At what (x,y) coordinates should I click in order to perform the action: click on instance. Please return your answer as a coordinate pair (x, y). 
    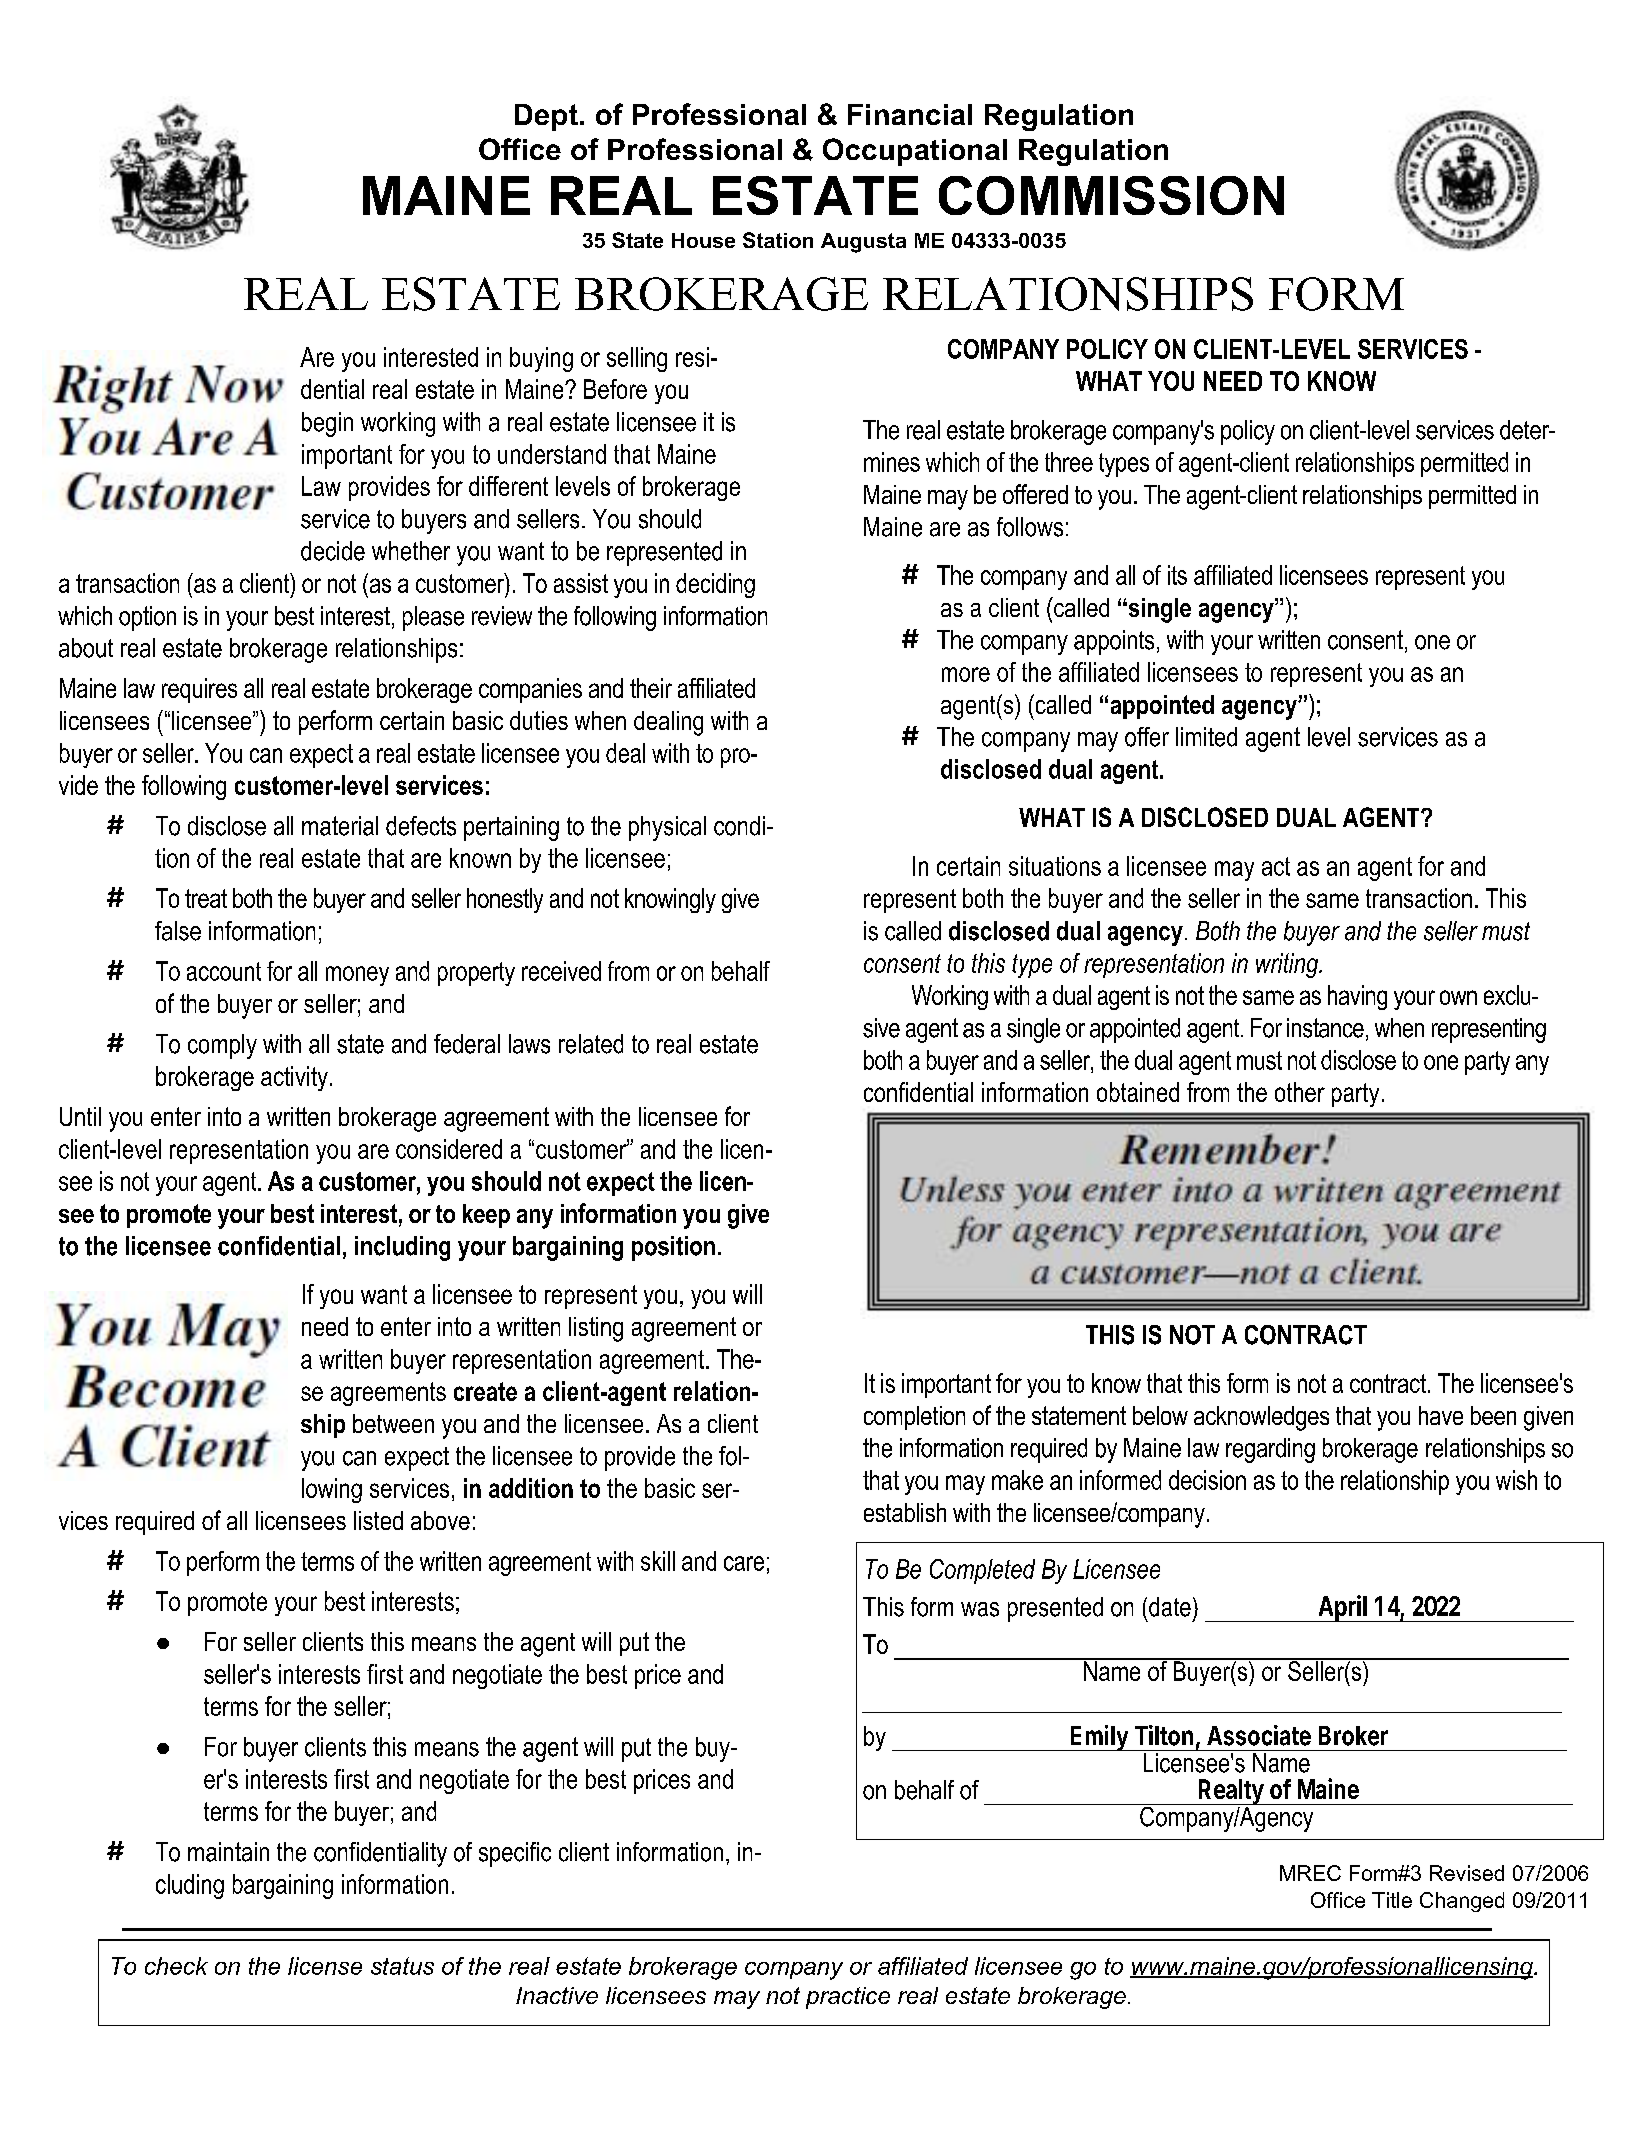
    Looking at the image, I should click on (1325, 1028).
